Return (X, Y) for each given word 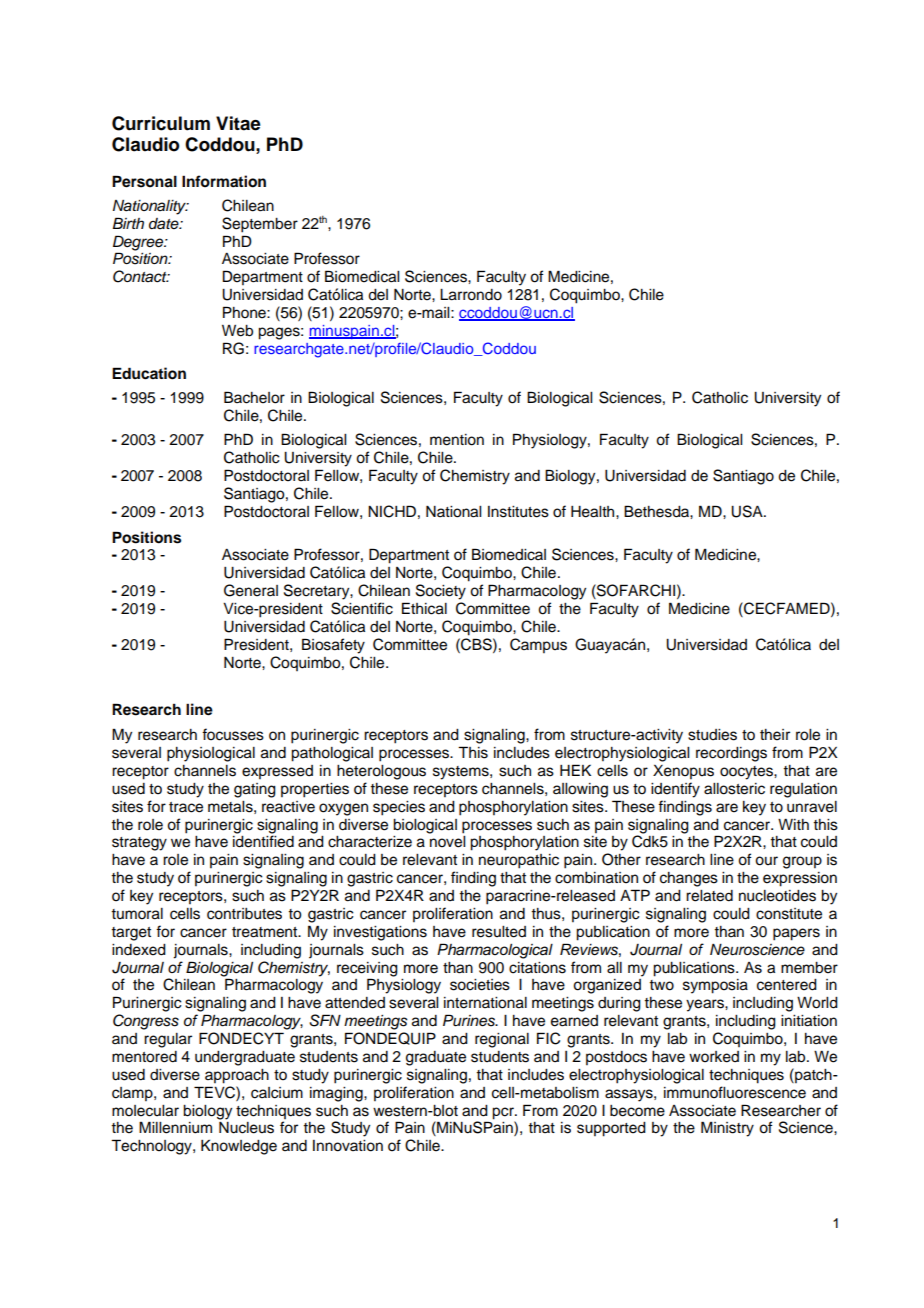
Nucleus (246, 1128)
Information (224, 181)
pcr (504, 1113)
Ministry (727, 1129)
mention (457, 440)
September (260, 225)
